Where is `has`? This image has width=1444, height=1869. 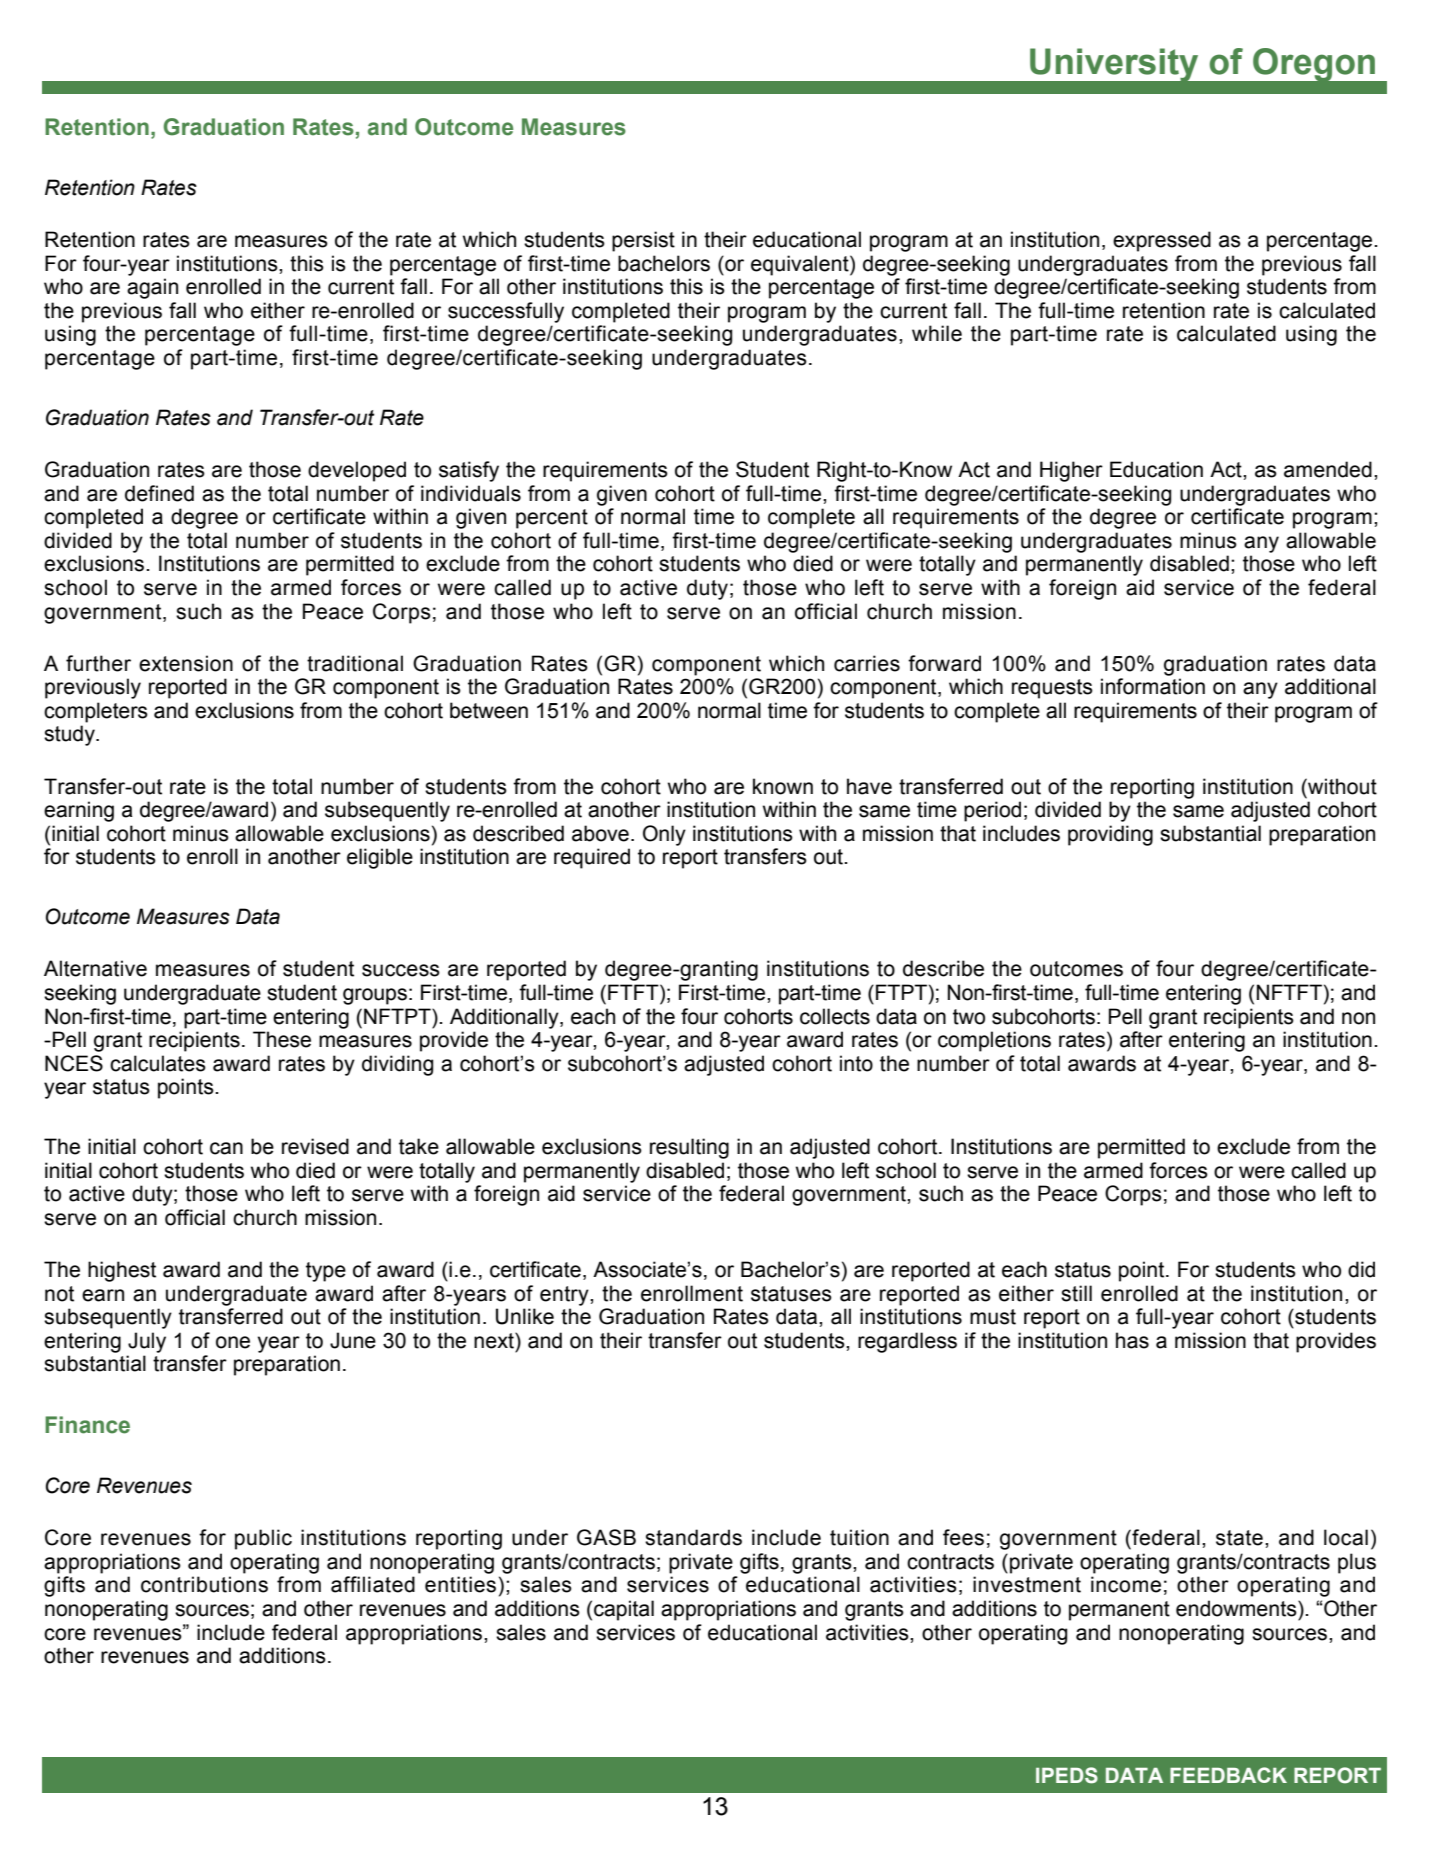
has is located at coordinates (1132, 1340).
